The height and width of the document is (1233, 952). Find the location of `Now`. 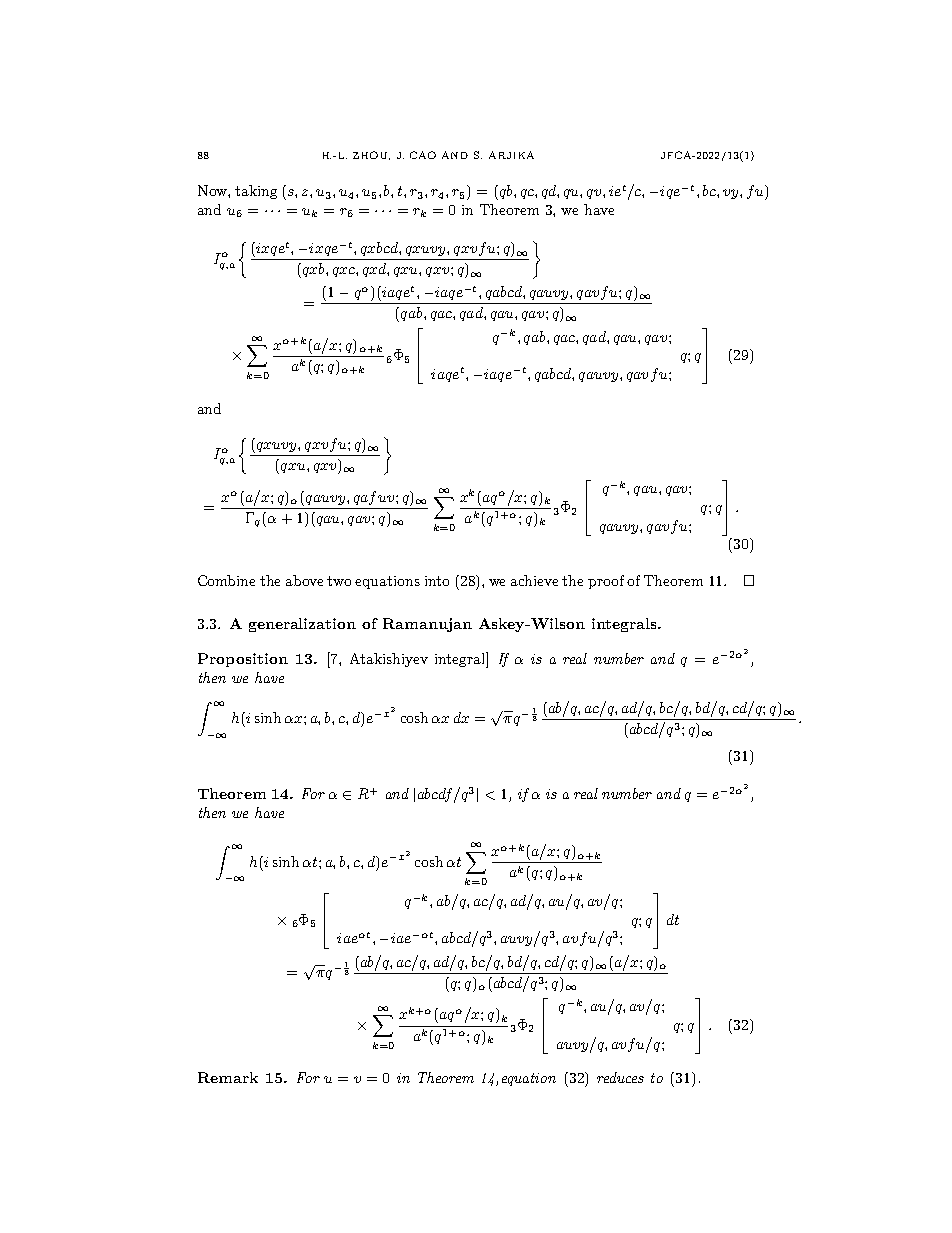

Now is located at coordinates (213, 190).
